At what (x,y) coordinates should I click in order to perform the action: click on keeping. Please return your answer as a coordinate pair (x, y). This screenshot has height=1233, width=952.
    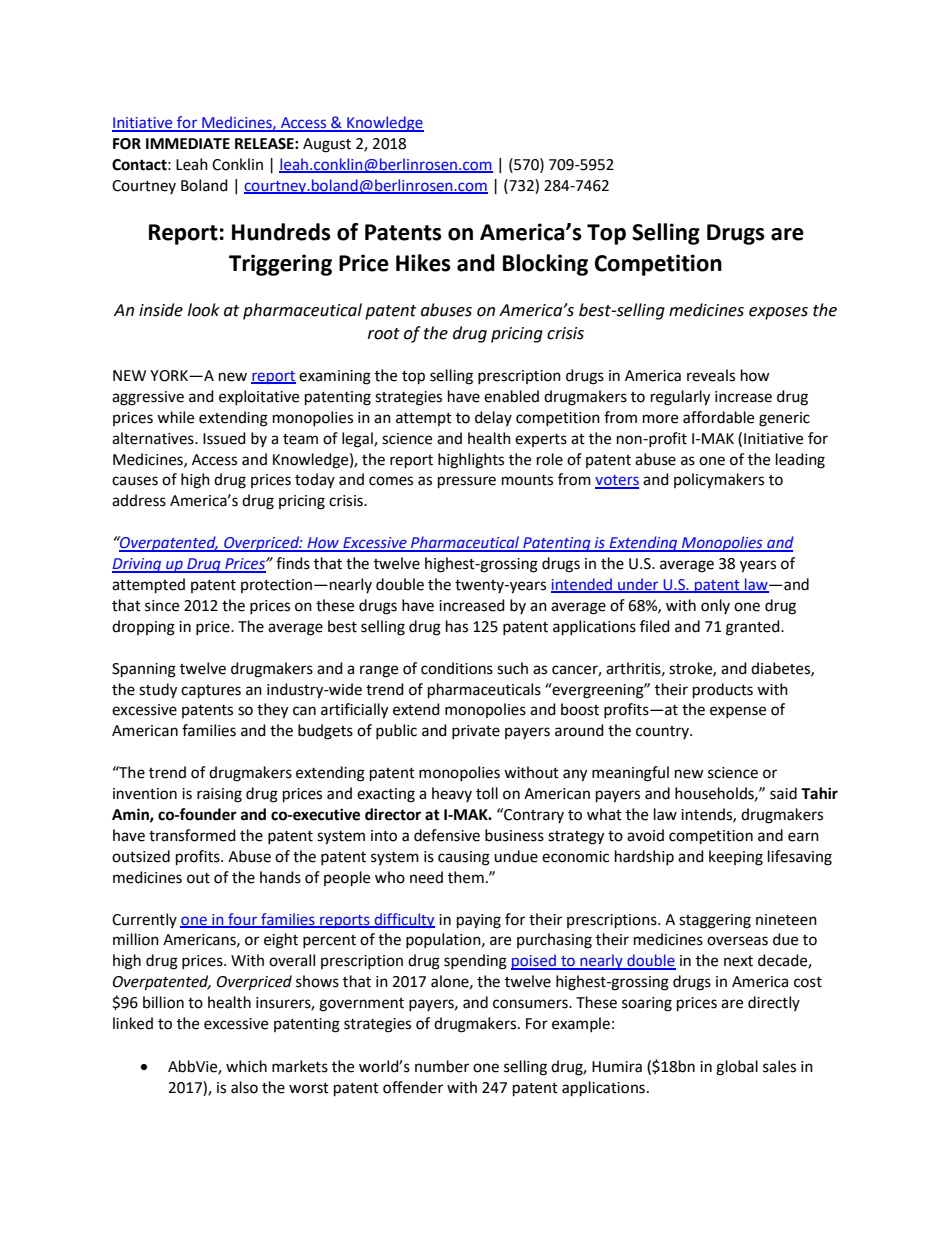
    Looking at the image, I should click on (736, 858).
